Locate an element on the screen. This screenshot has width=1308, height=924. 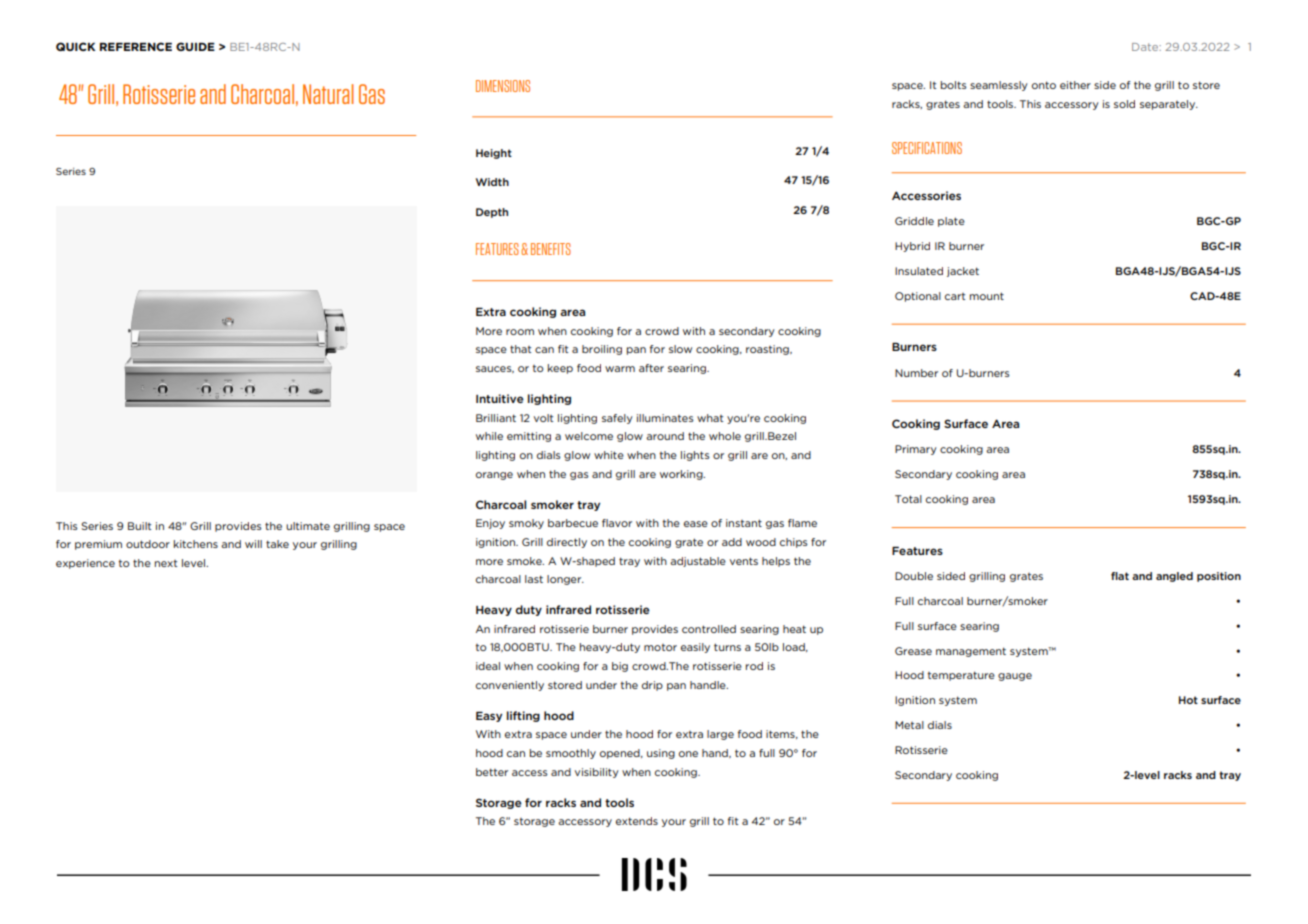
GUIDE is located at coordinates (195, 46).
